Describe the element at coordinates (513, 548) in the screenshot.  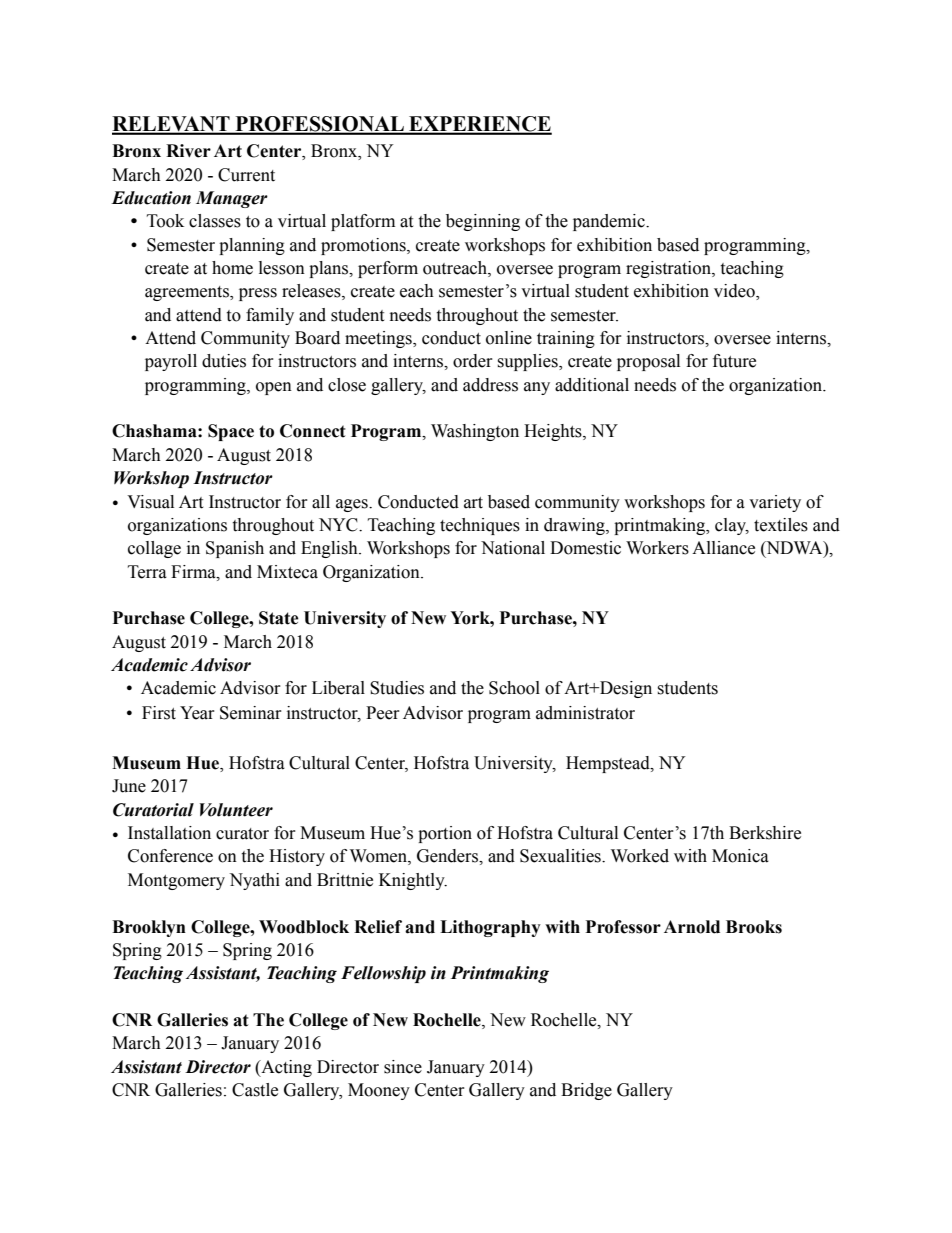
I see `National` at that location.
